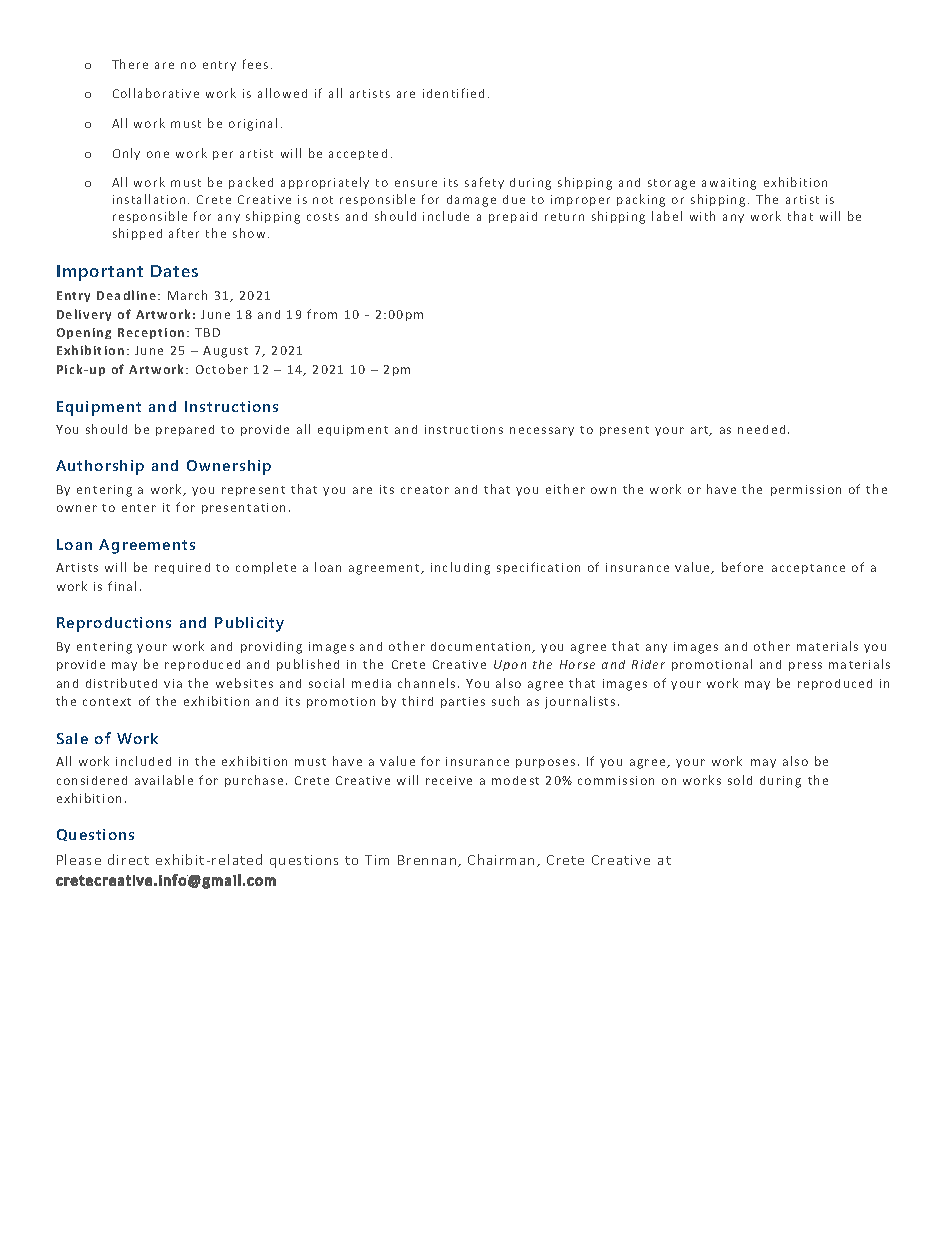 The width and height of the page is (952, 1233). What do you see at coordinates (740, 780) in the page?
I see `sold` at bounding box center [740, 780].
